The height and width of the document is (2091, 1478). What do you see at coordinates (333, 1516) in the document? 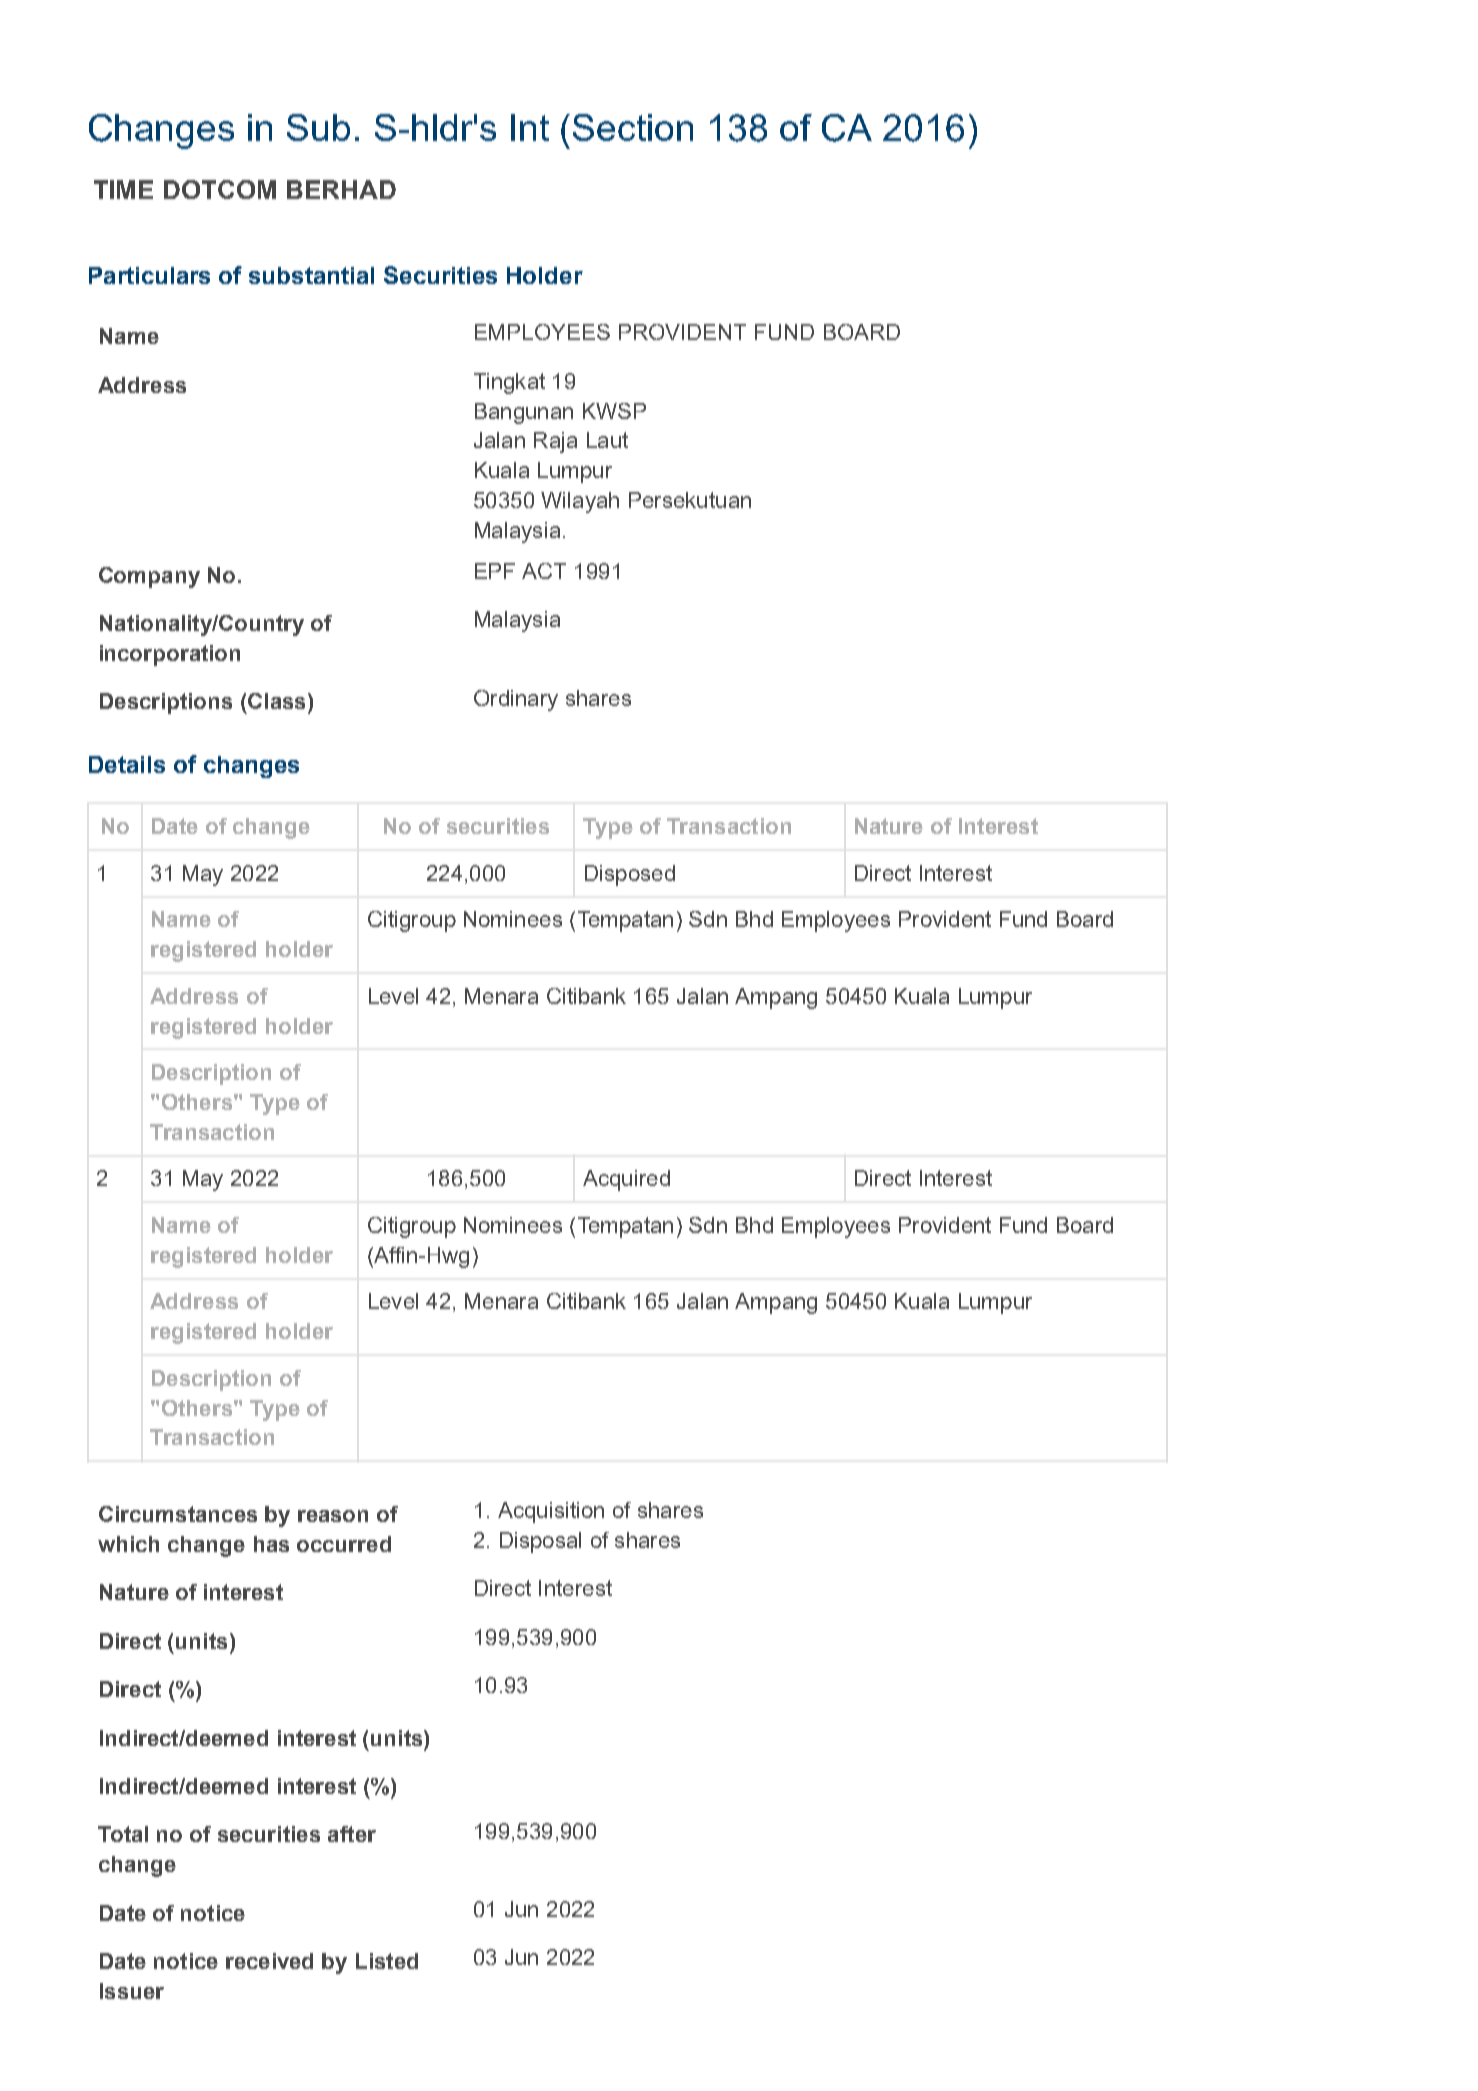
I see `reason` at bounding box center [333, 1516].
